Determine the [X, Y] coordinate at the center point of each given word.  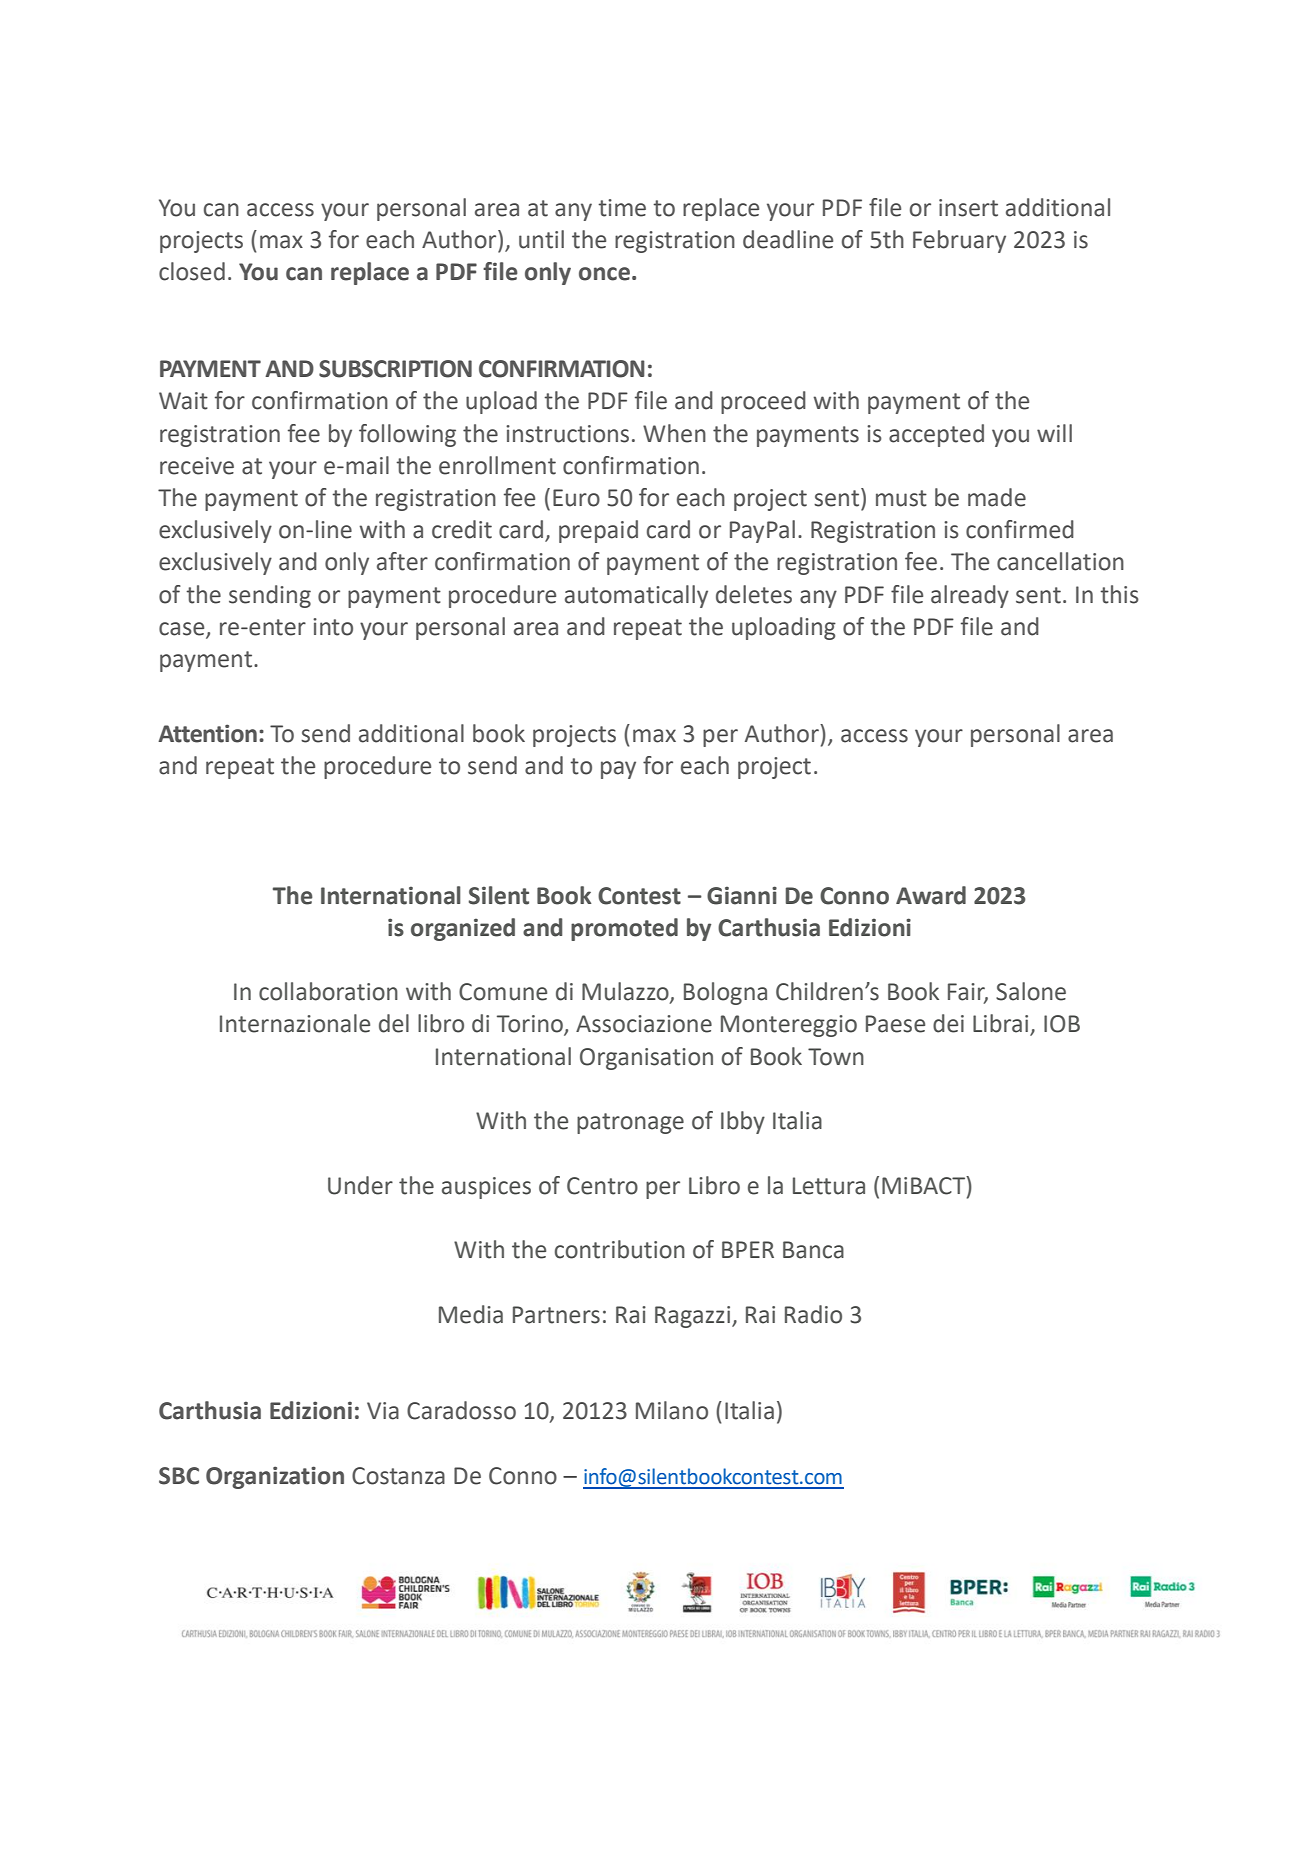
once [604, 274]
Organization [275, 1477]
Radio [813, 1314]
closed [192, 271]
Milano [672, 1410]
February [959, 241]
